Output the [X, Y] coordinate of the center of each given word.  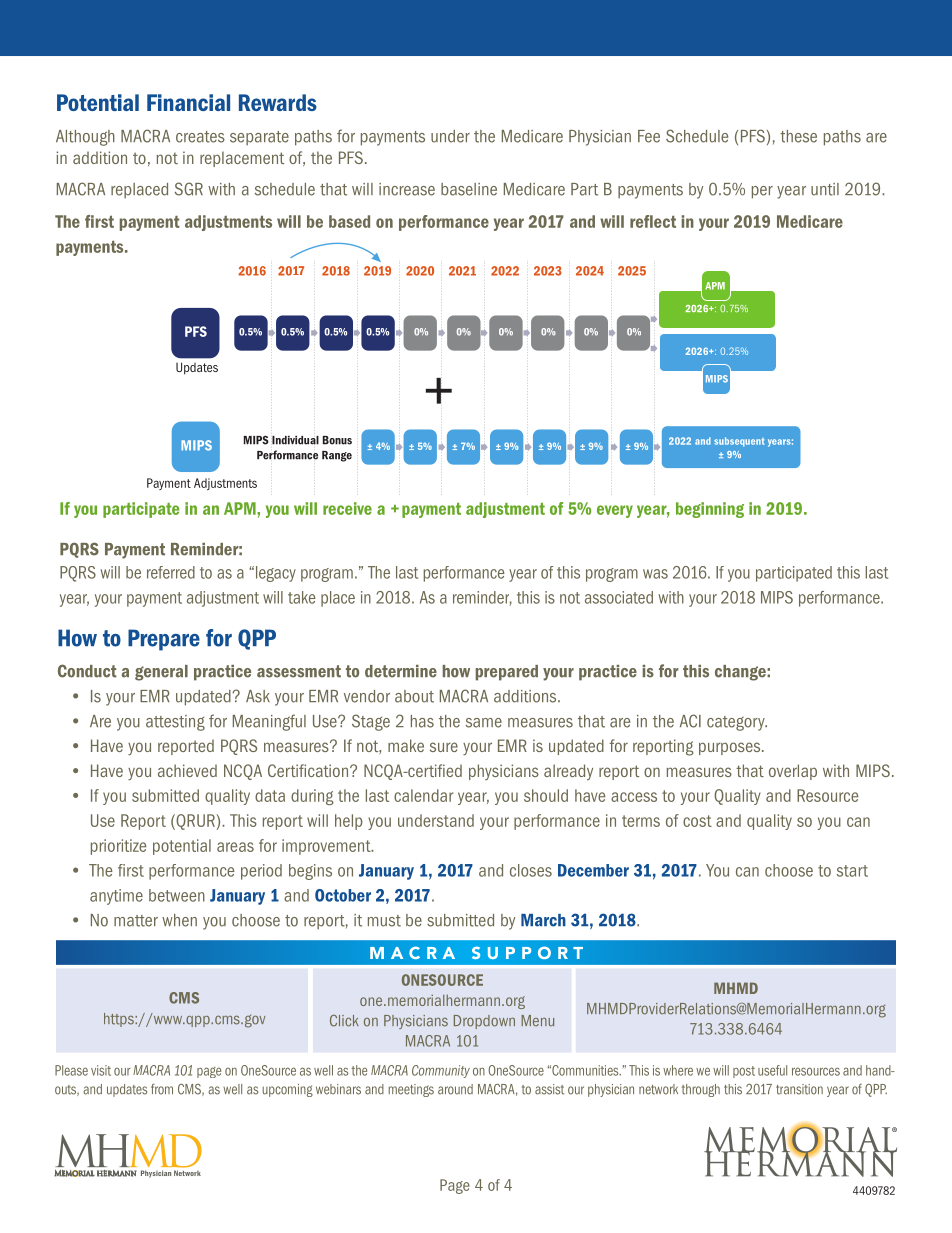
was [655, 574]
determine [401, 671]
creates [200, 137]
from [162, 1089]
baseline [469, 189]
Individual [295, 440]
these [798, 136]
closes [531, 870]
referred [171, 572]
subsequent [739, 442]
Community [441, 1071]
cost [697, 821]
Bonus [337, 440]
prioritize [118, 847]
